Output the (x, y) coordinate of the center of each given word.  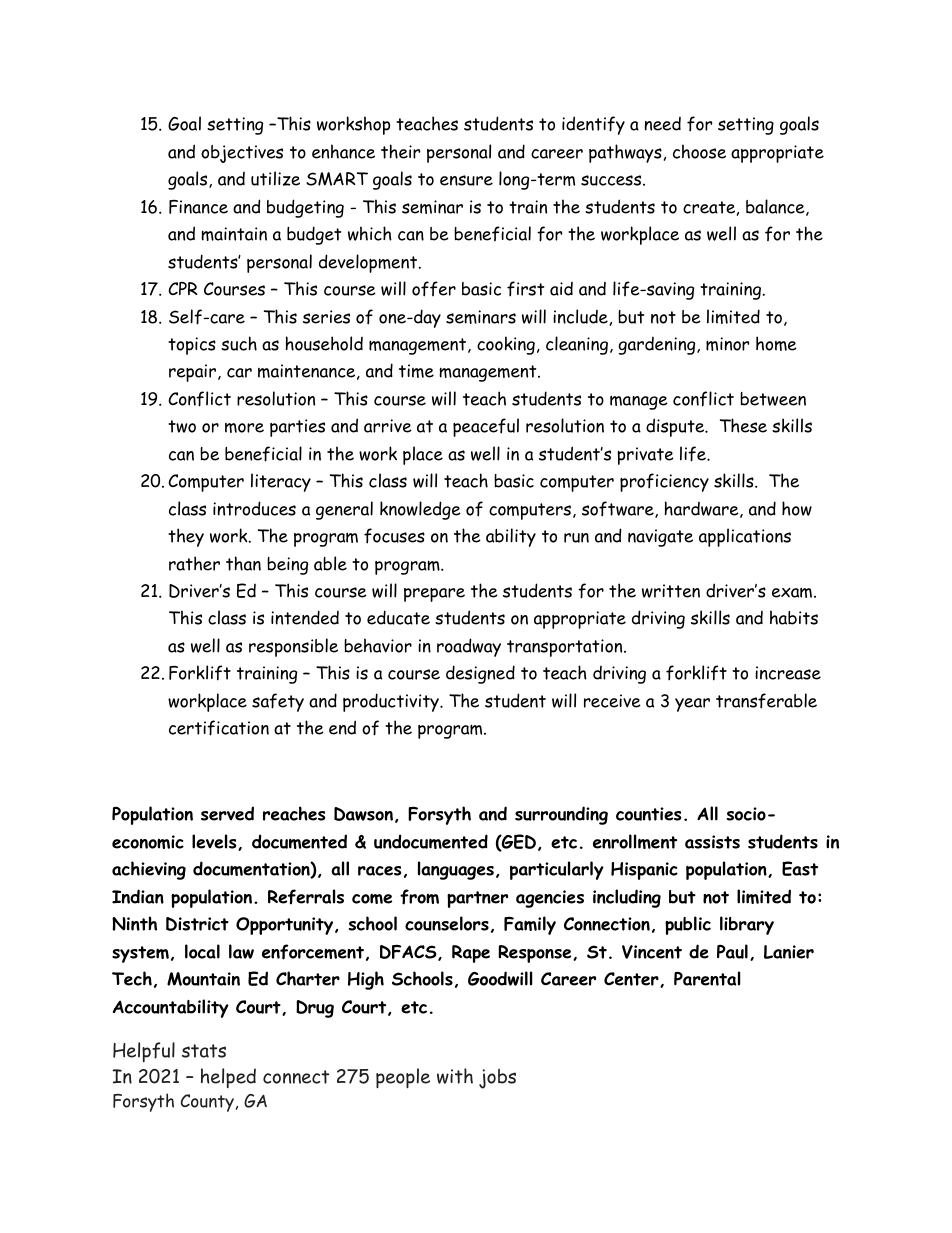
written (671, 591)
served (227, 813)
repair (192, 373)
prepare (434, 595)
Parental (707, 978)
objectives (242, 154)
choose (699, 151)
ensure (466, 180)
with (455, 1076)
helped (228, 1078)
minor (727, 344)
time (416, 371)
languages (456, 870)
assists (712, 842)
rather (194, 563)
